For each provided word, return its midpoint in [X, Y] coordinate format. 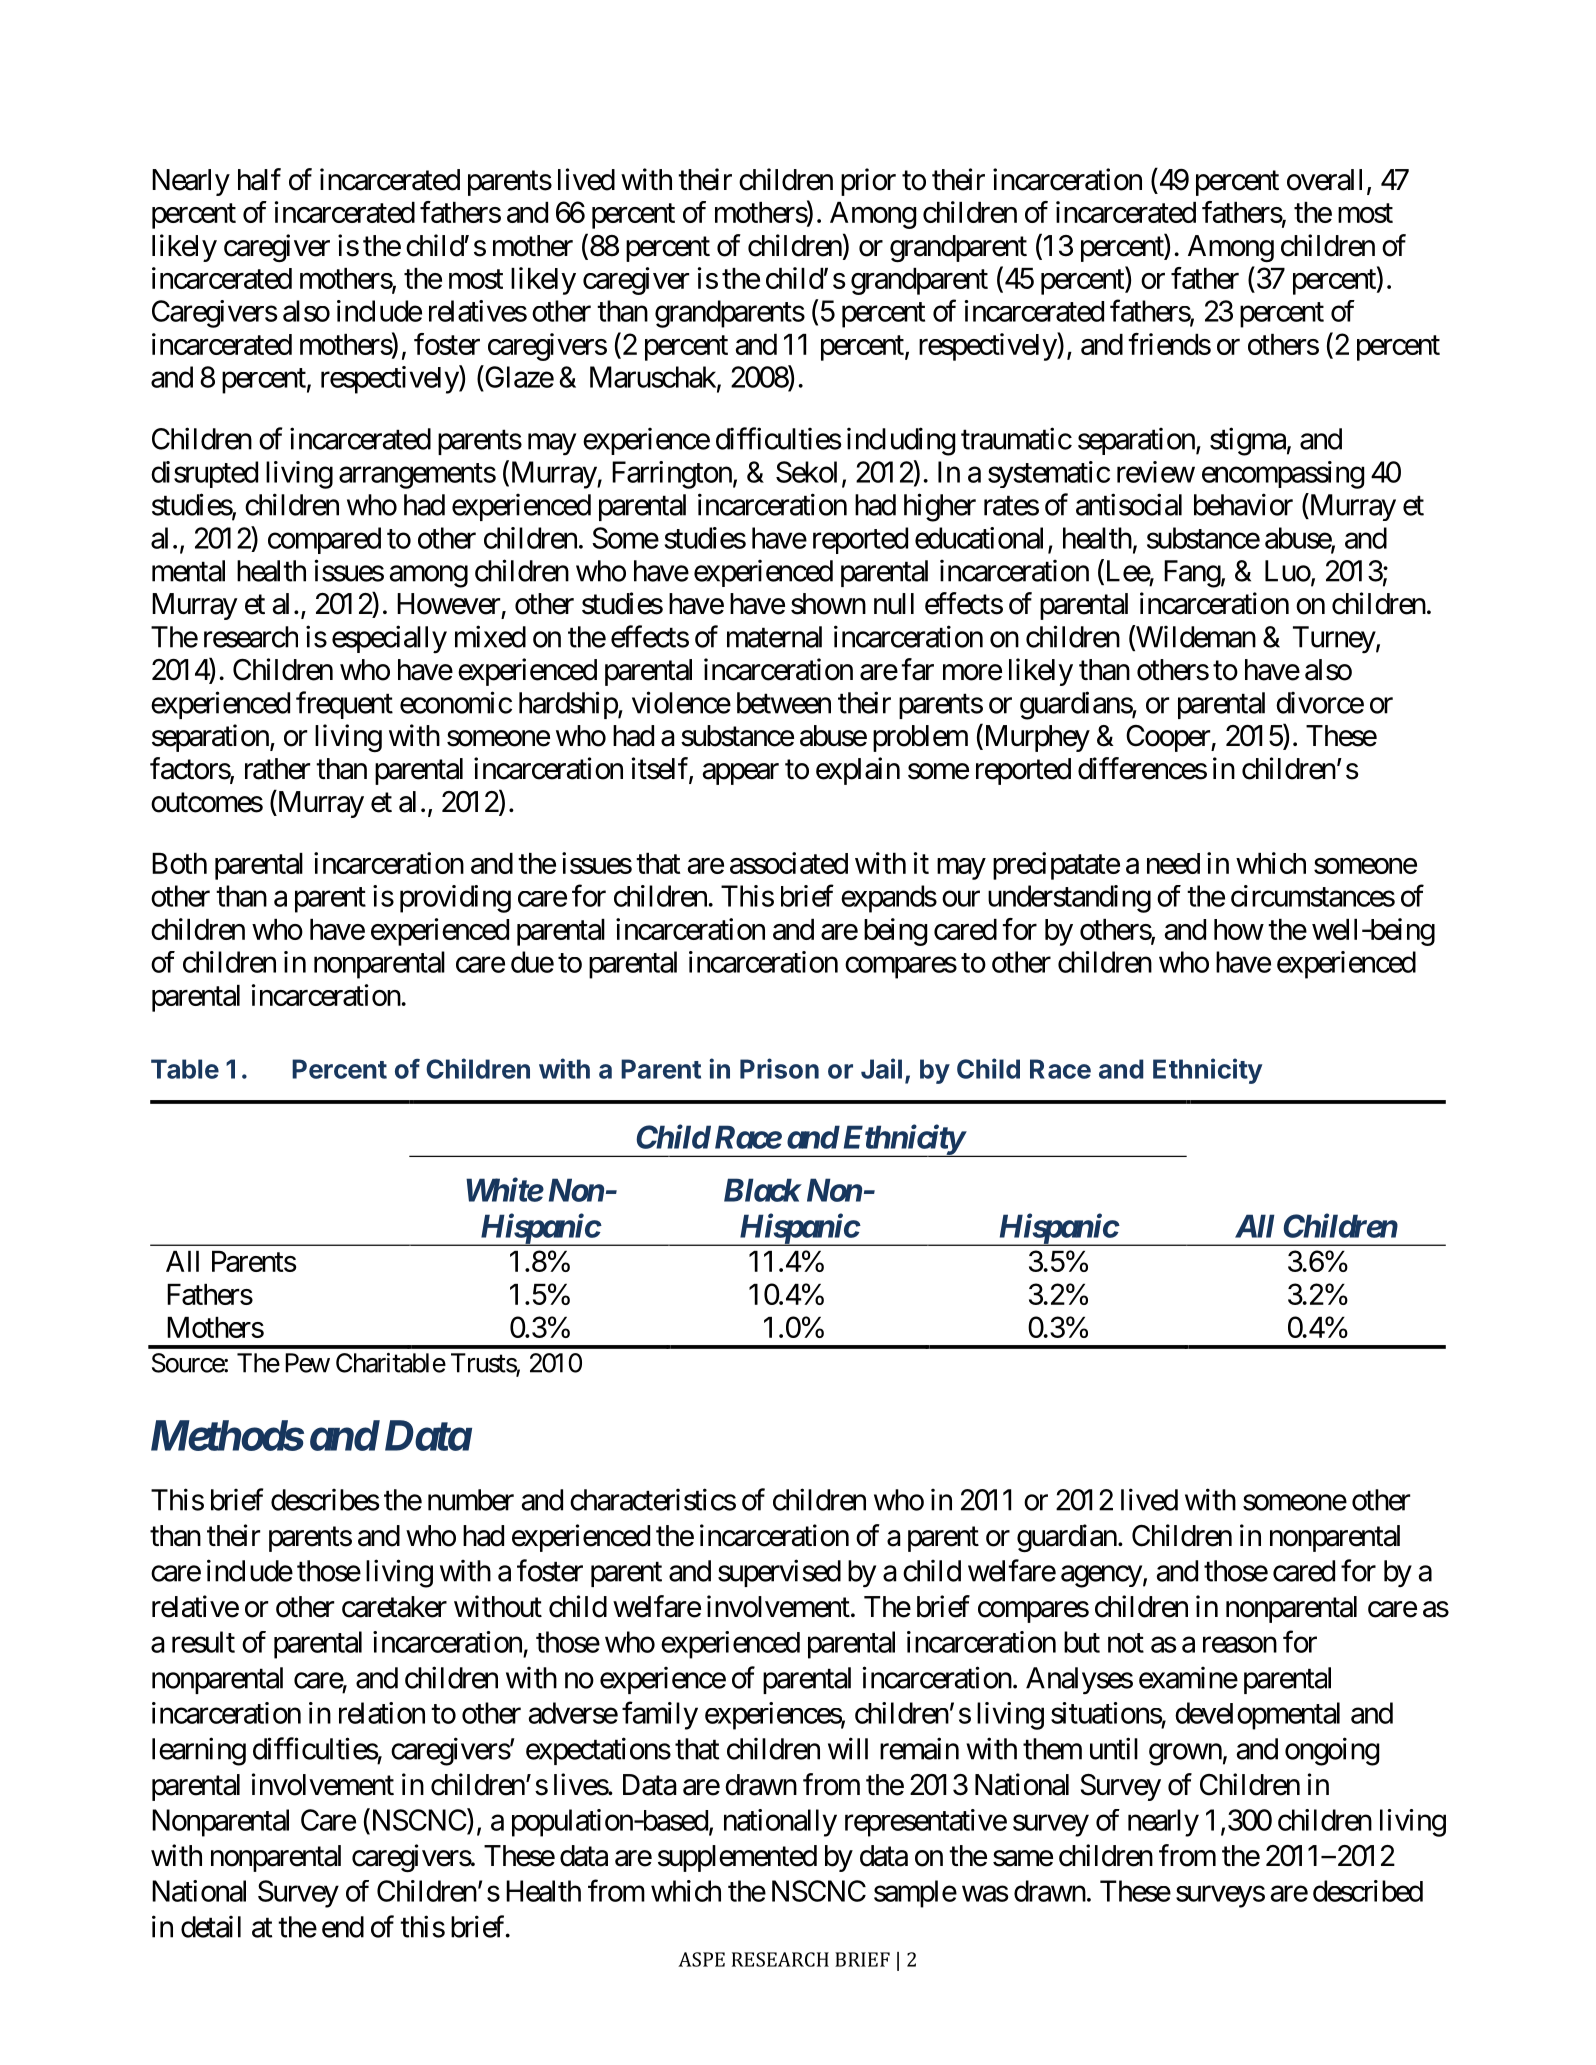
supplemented [737, 1858]
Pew [307, 1363]
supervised [779, 1573]
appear [740, 774]
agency [1101, 1577]
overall [1324, 180]
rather [277, 769]
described [1368, 1891]
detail [211, 1927]
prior [868, 182]
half [259, 179]
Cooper [1169, 738]
